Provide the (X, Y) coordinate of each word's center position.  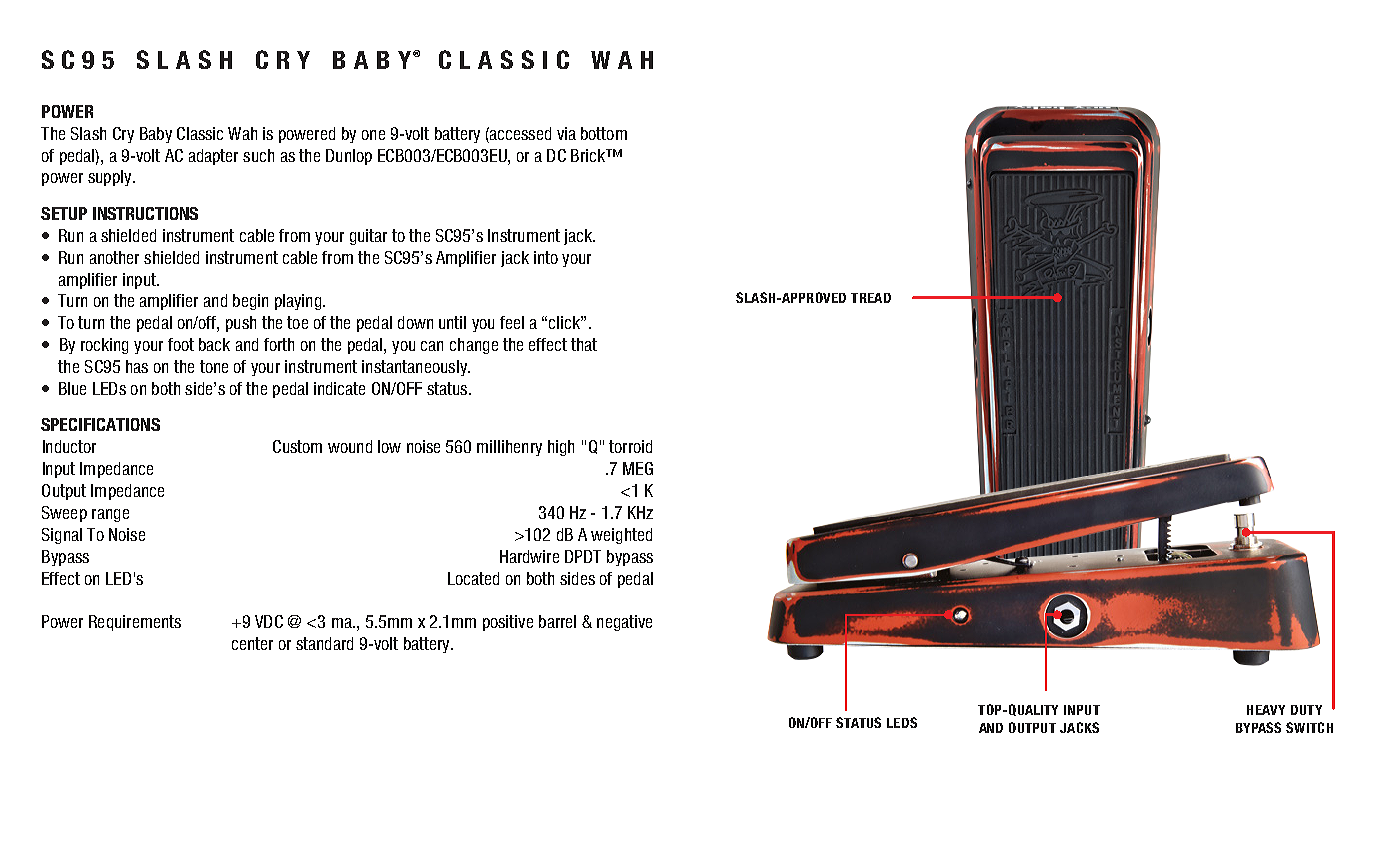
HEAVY (1266, 710)
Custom (297, 446)
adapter (213, 157)
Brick (589, 155)
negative (624, 623)
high (561, 448)
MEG (638, 468)
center (252, 643)
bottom (604, 133)
